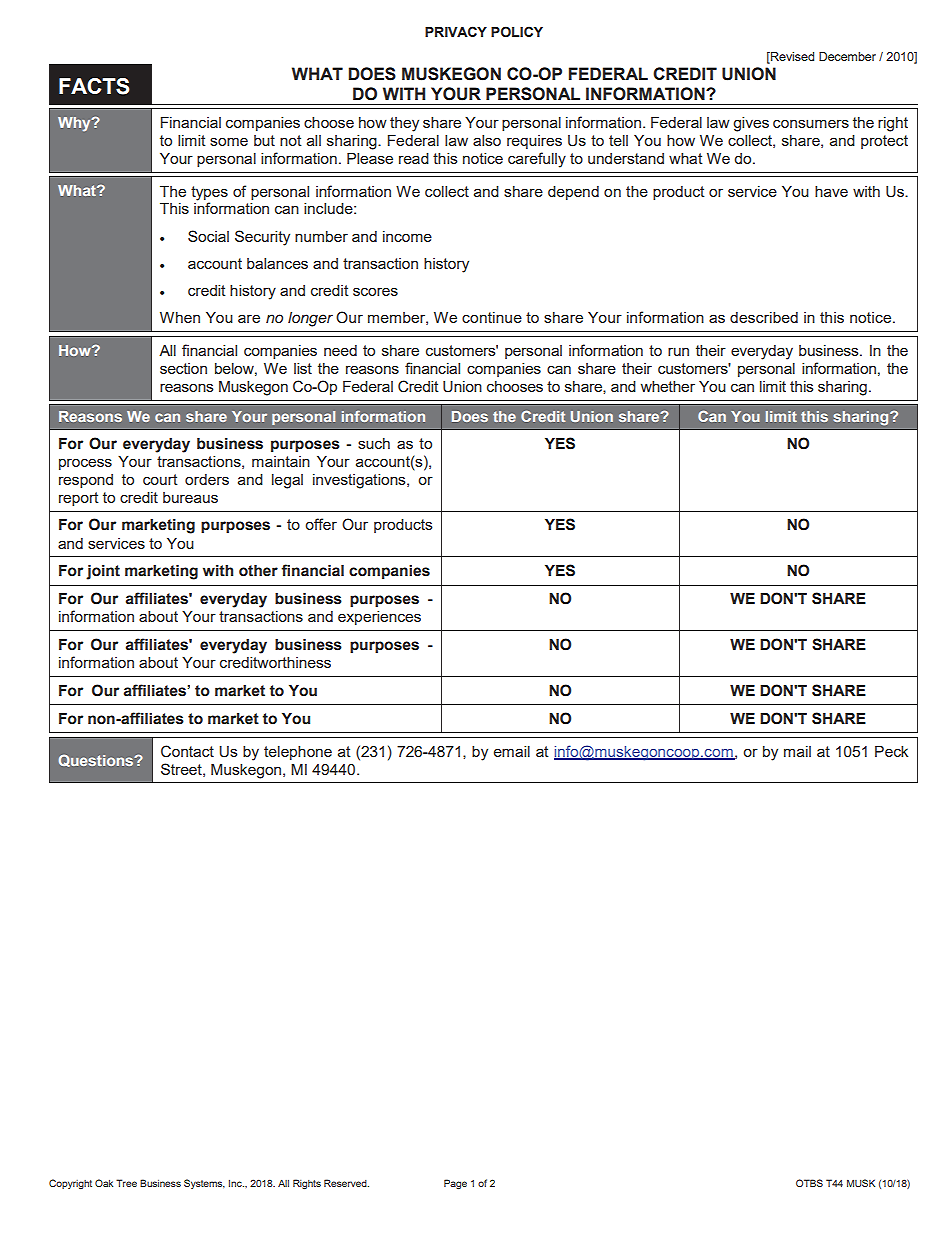  I want to click on PRIVACY, so click(456, 31).
